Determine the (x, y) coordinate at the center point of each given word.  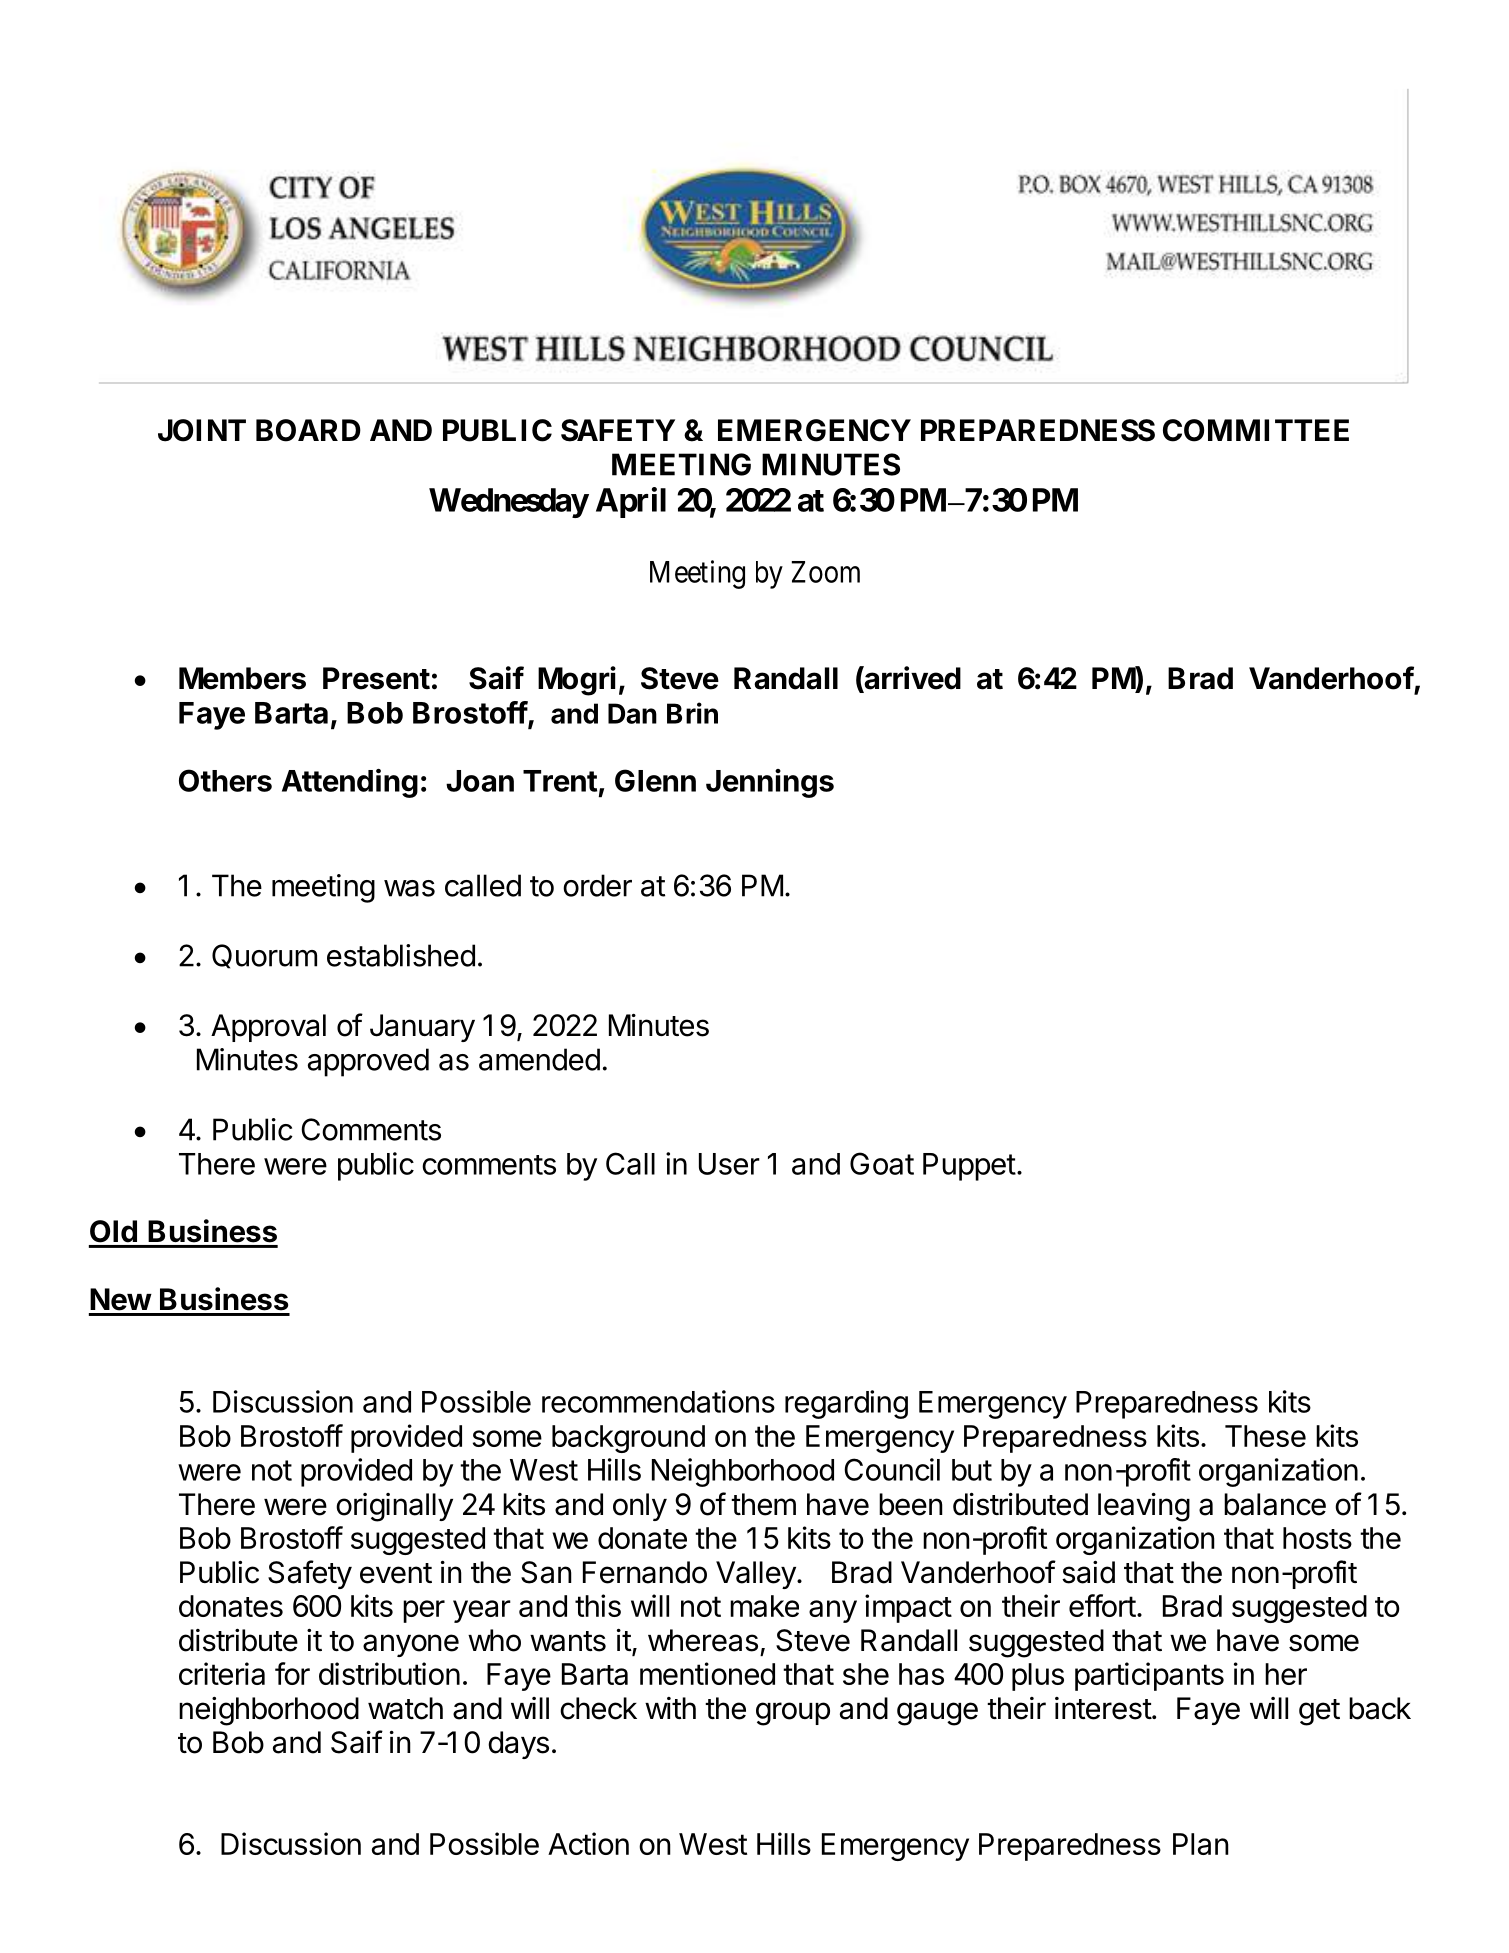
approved (368, 1062)
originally (394, 1507)
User (729, 1164)
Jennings (770, 783)
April (631, 502)
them (763, 1504)
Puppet (969, 1167)
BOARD (308, 430)
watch (405, 1708)
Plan (1201, 1844)
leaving (1144, 1507)
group (793, 1714)
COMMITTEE (1256, 430)
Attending (350, 783)
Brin (692, 713)
